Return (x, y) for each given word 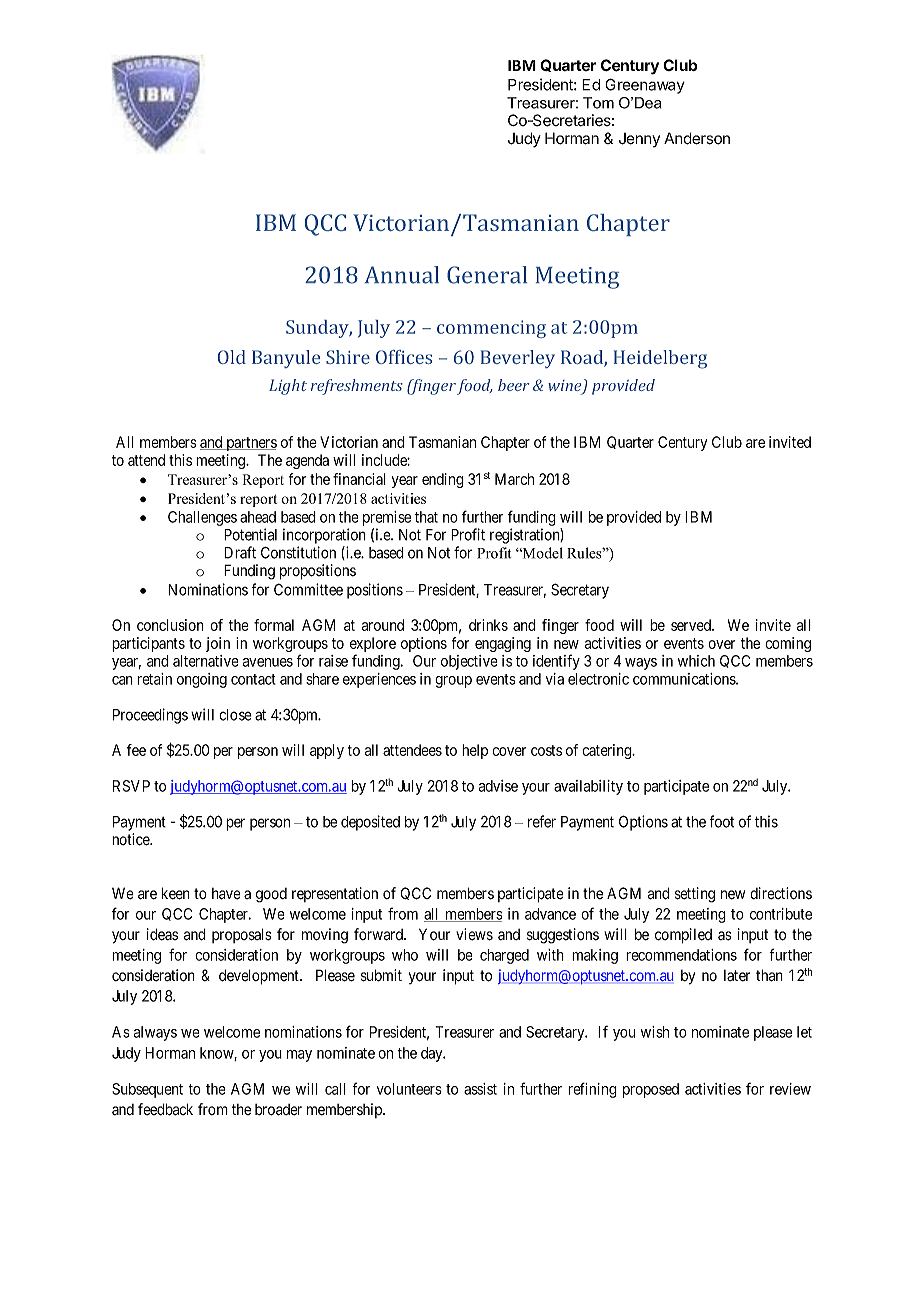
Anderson (697, 138)
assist (480, 1089)
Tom (598, 103)
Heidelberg (660, 359)
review (790, 1089)
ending (443, 480)
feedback (165, 1109)
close (235, 715)
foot (721, 821)
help (475, 751)
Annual (401, 275)
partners (250, 444)
